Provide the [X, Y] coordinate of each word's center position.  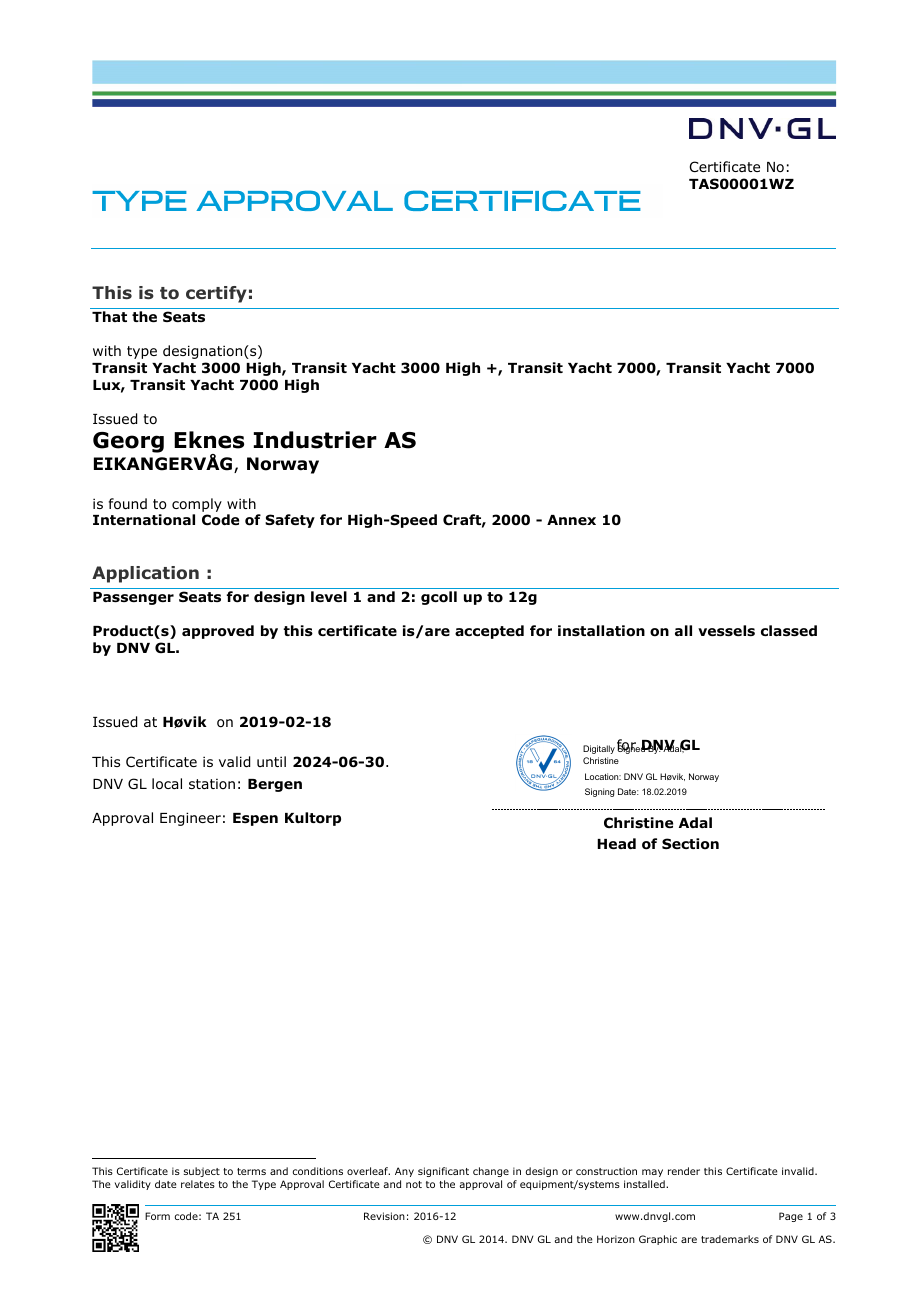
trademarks [730, 1239]
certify [216, 294]
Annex [571, 520]
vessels [726, 631]
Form [157, 1216]
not [414, 1184]
